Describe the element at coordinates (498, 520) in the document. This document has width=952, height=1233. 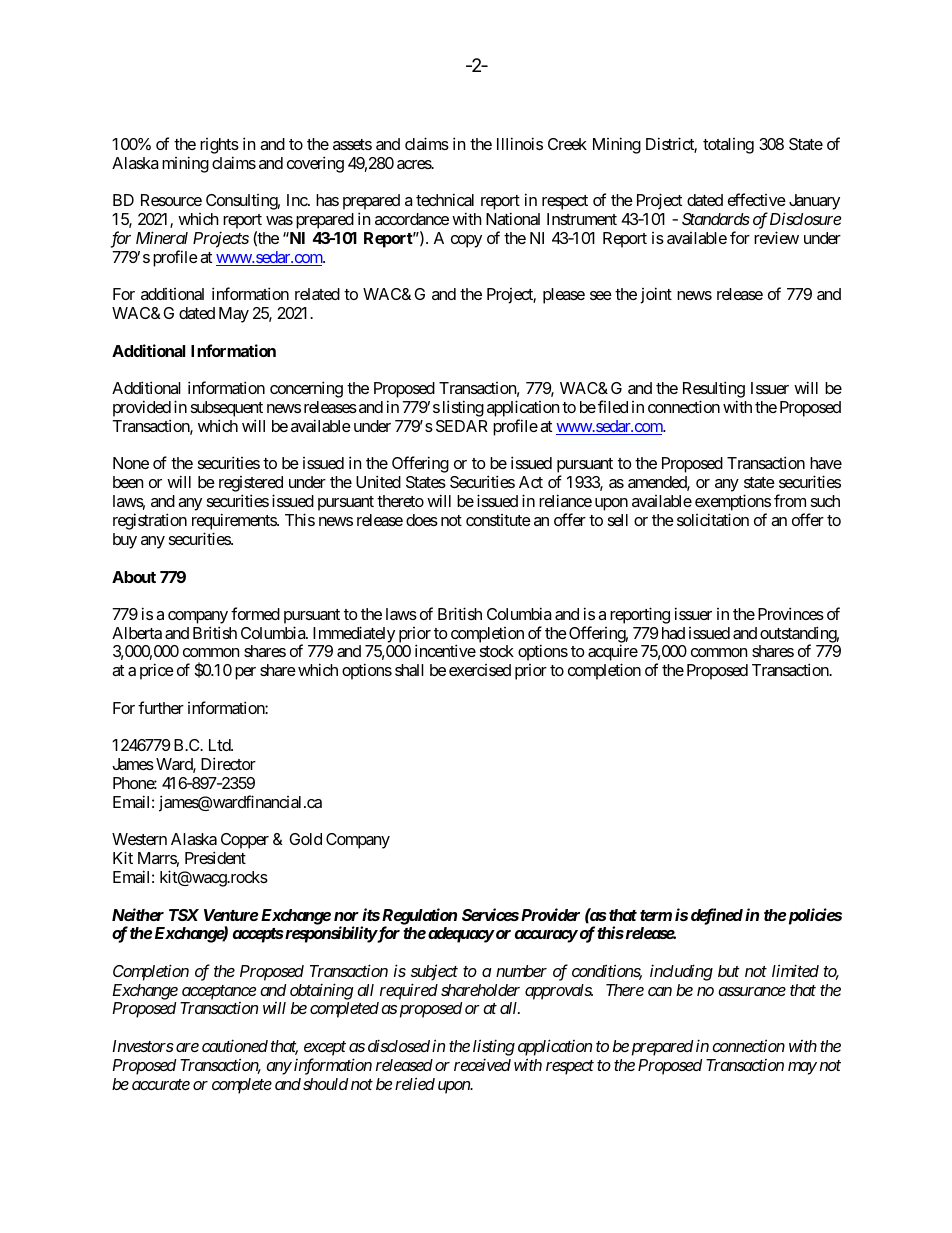
I see `constitute` at that location.
